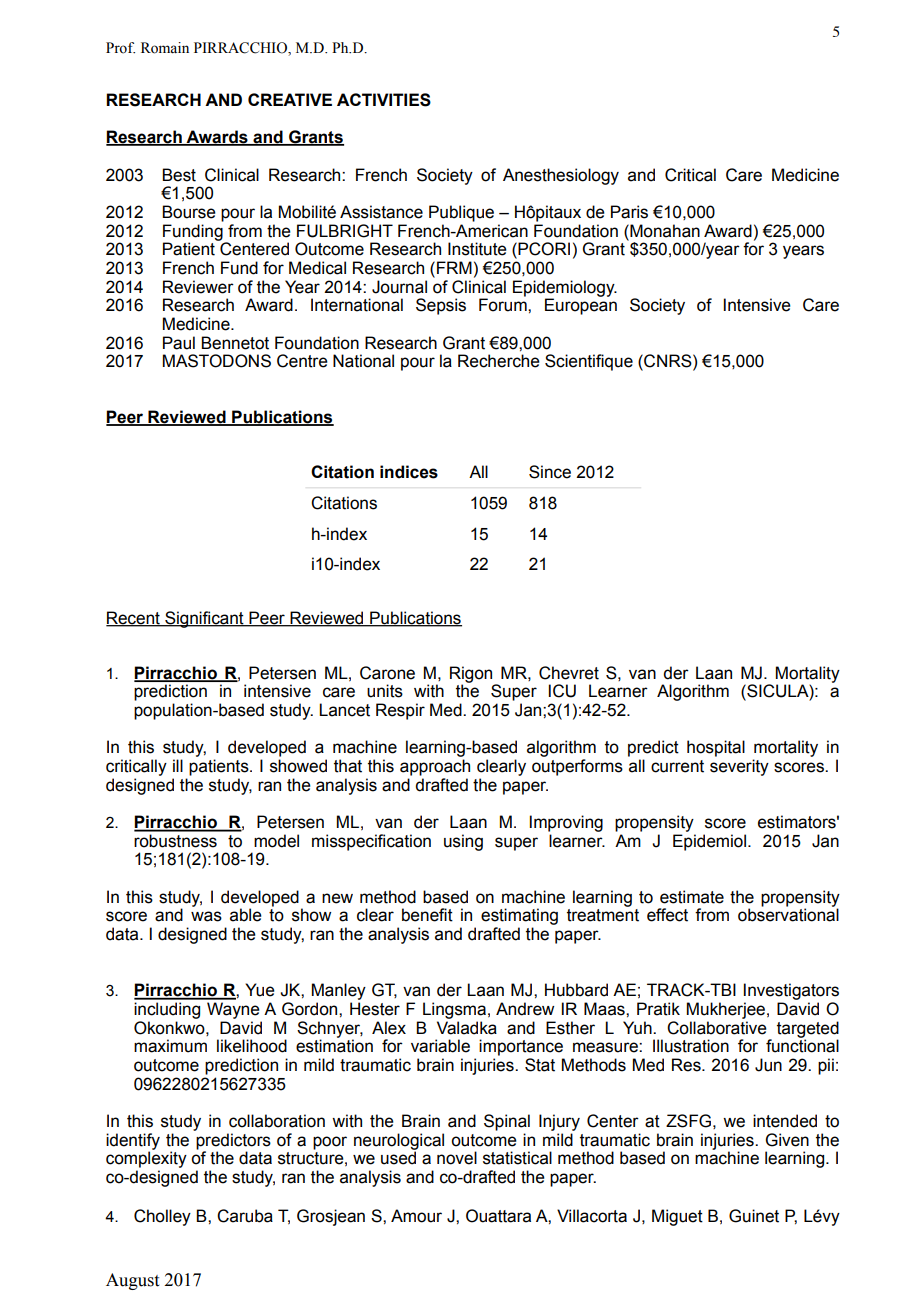 This image has width=924, height=1309. What do you see at coordinates (441, 306) in the image?
I see `Sepsis` at bounding box center [441, 306].
